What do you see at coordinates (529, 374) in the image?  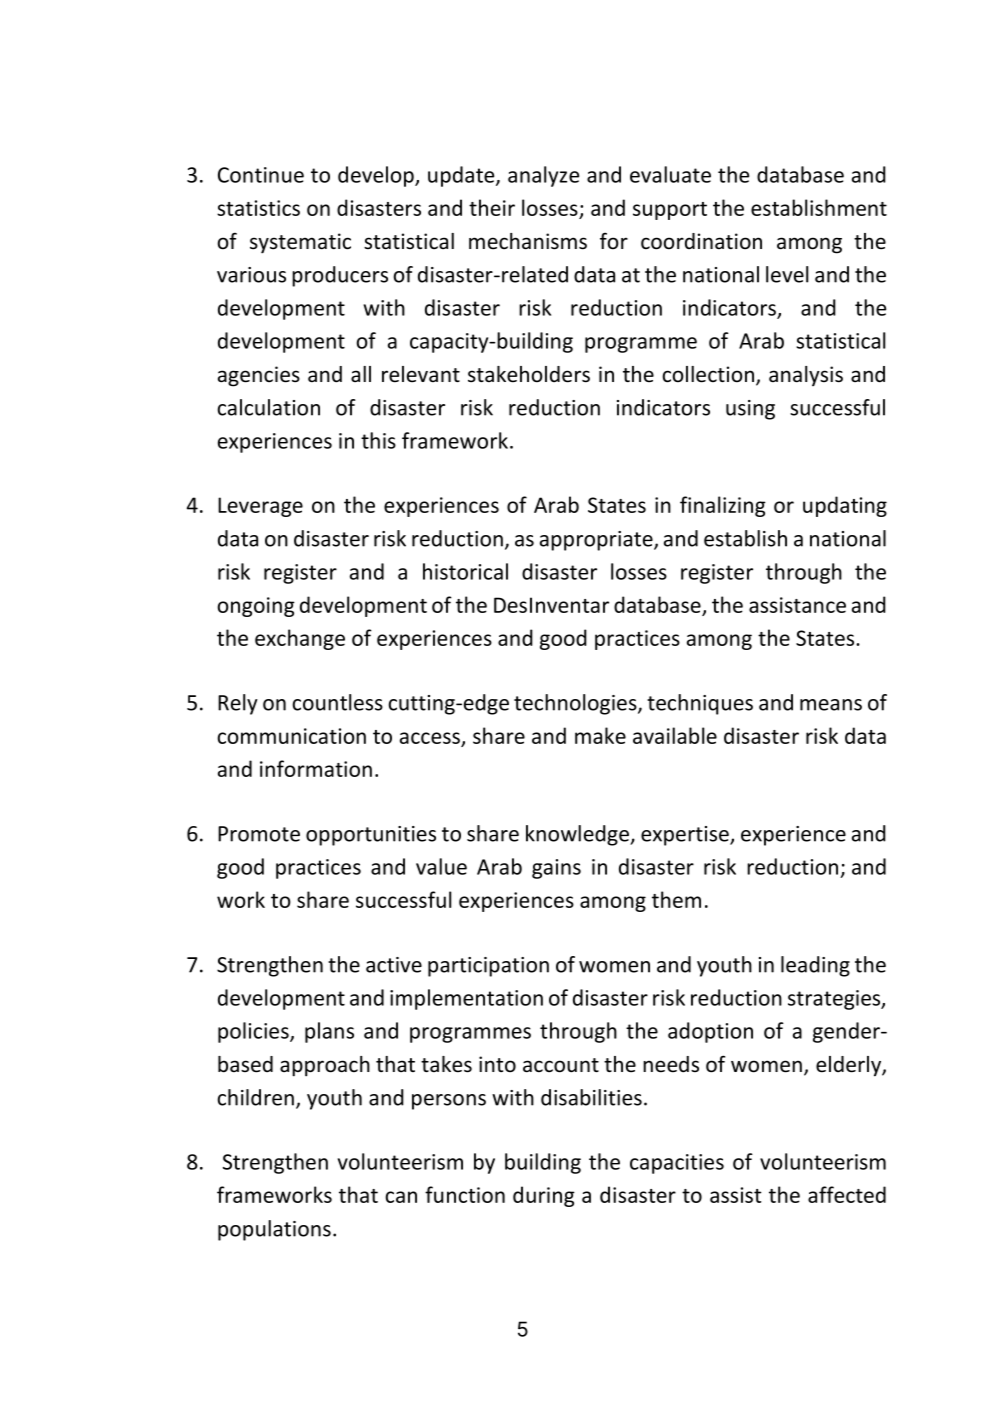 I see `stakeholders` at bounding box center [529, 374].
